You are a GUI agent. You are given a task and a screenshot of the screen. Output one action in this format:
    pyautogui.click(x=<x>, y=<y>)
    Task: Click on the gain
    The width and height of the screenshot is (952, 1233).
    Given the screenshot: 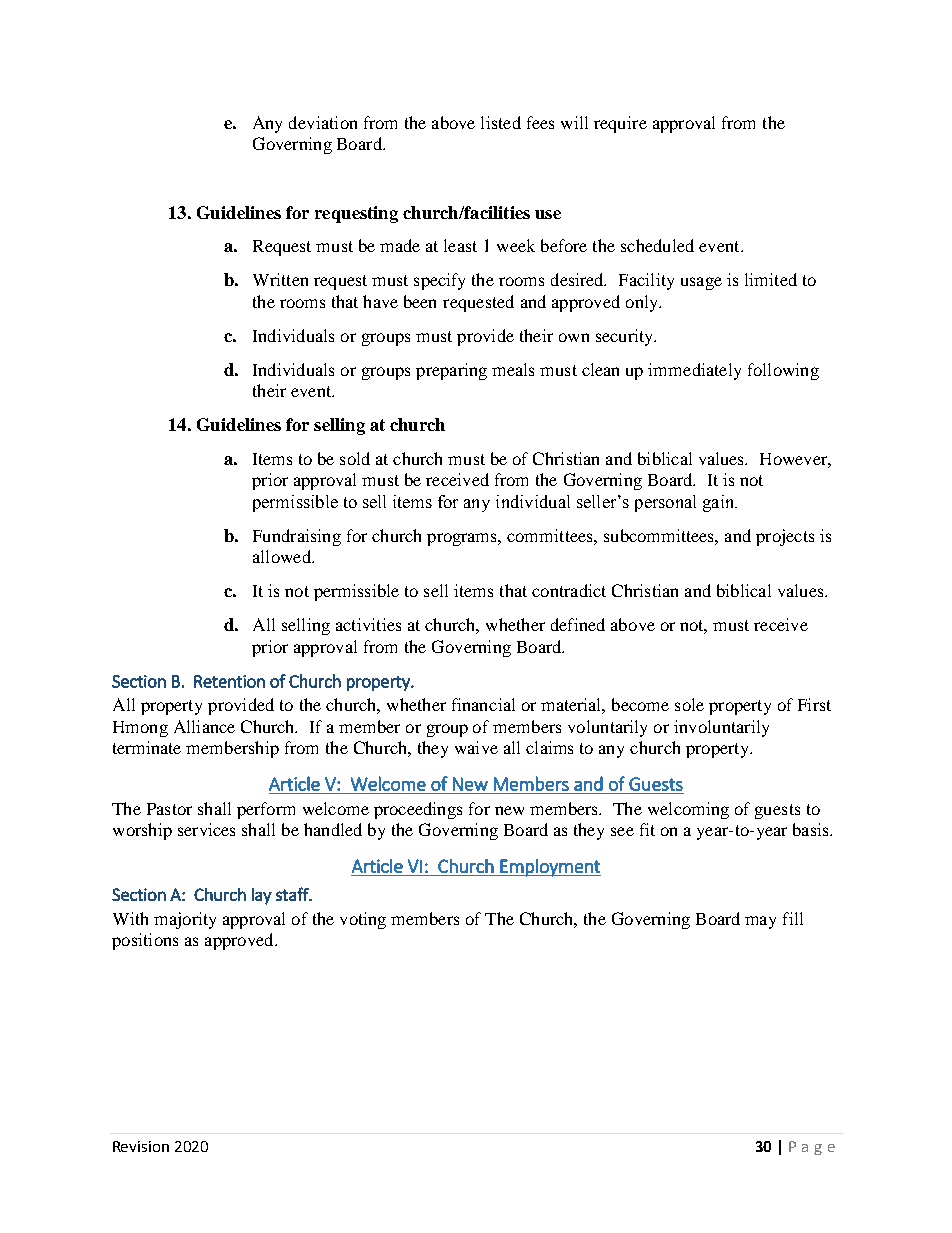 What is the action you would take?
    pyautogui.click(x=720, y=503)
